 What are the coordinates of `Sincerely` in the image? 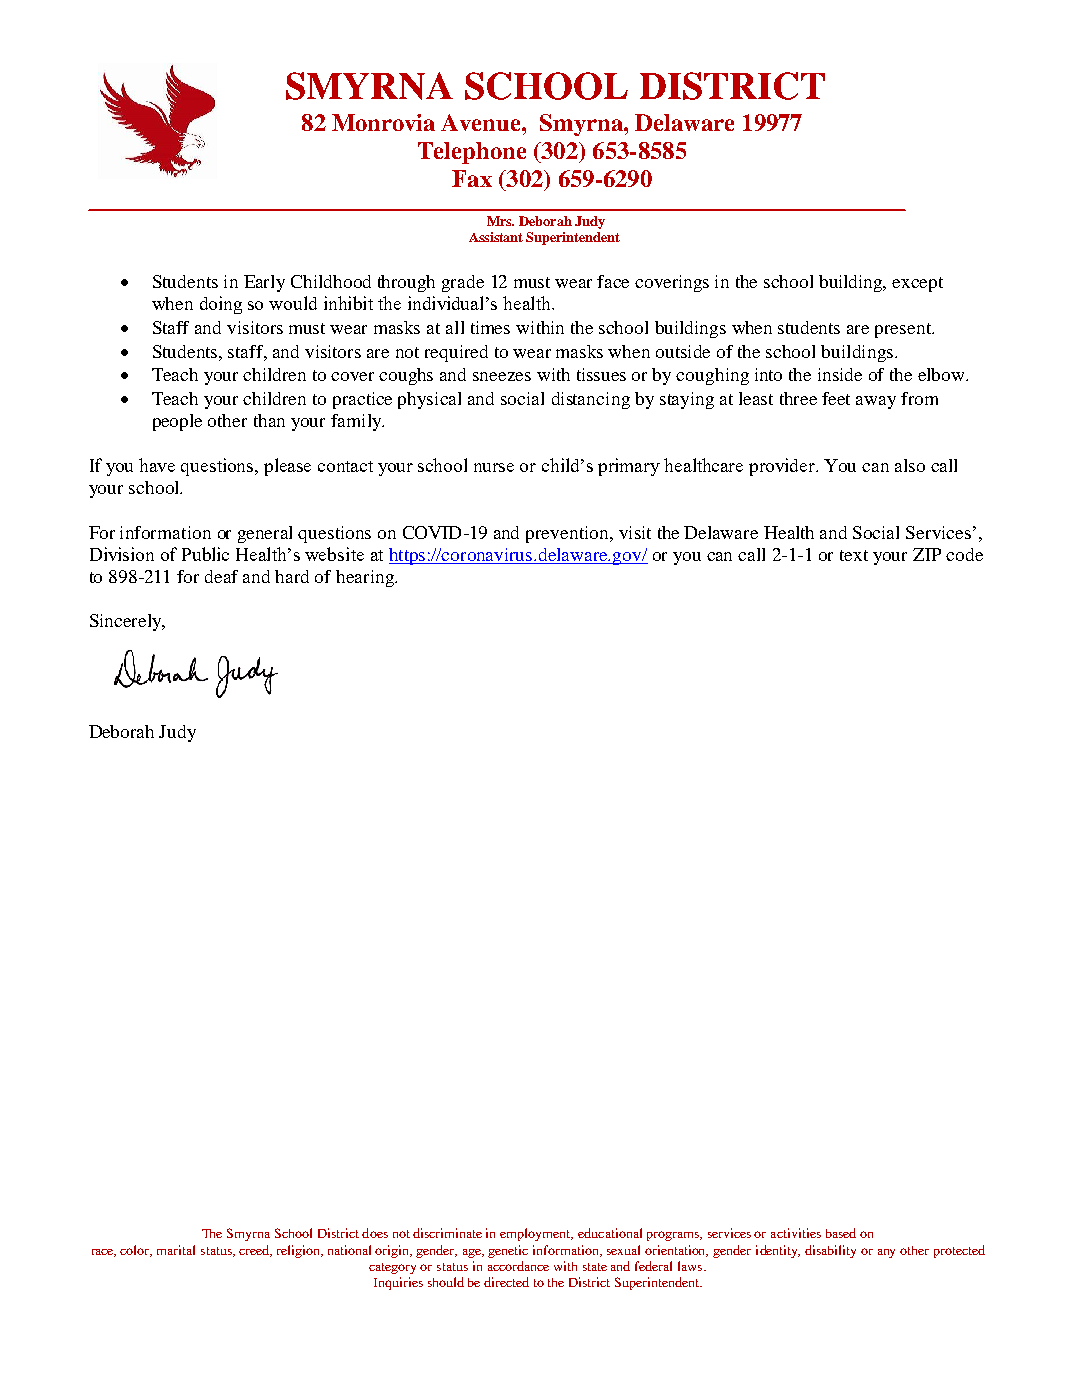 It's located at (127, 622).
